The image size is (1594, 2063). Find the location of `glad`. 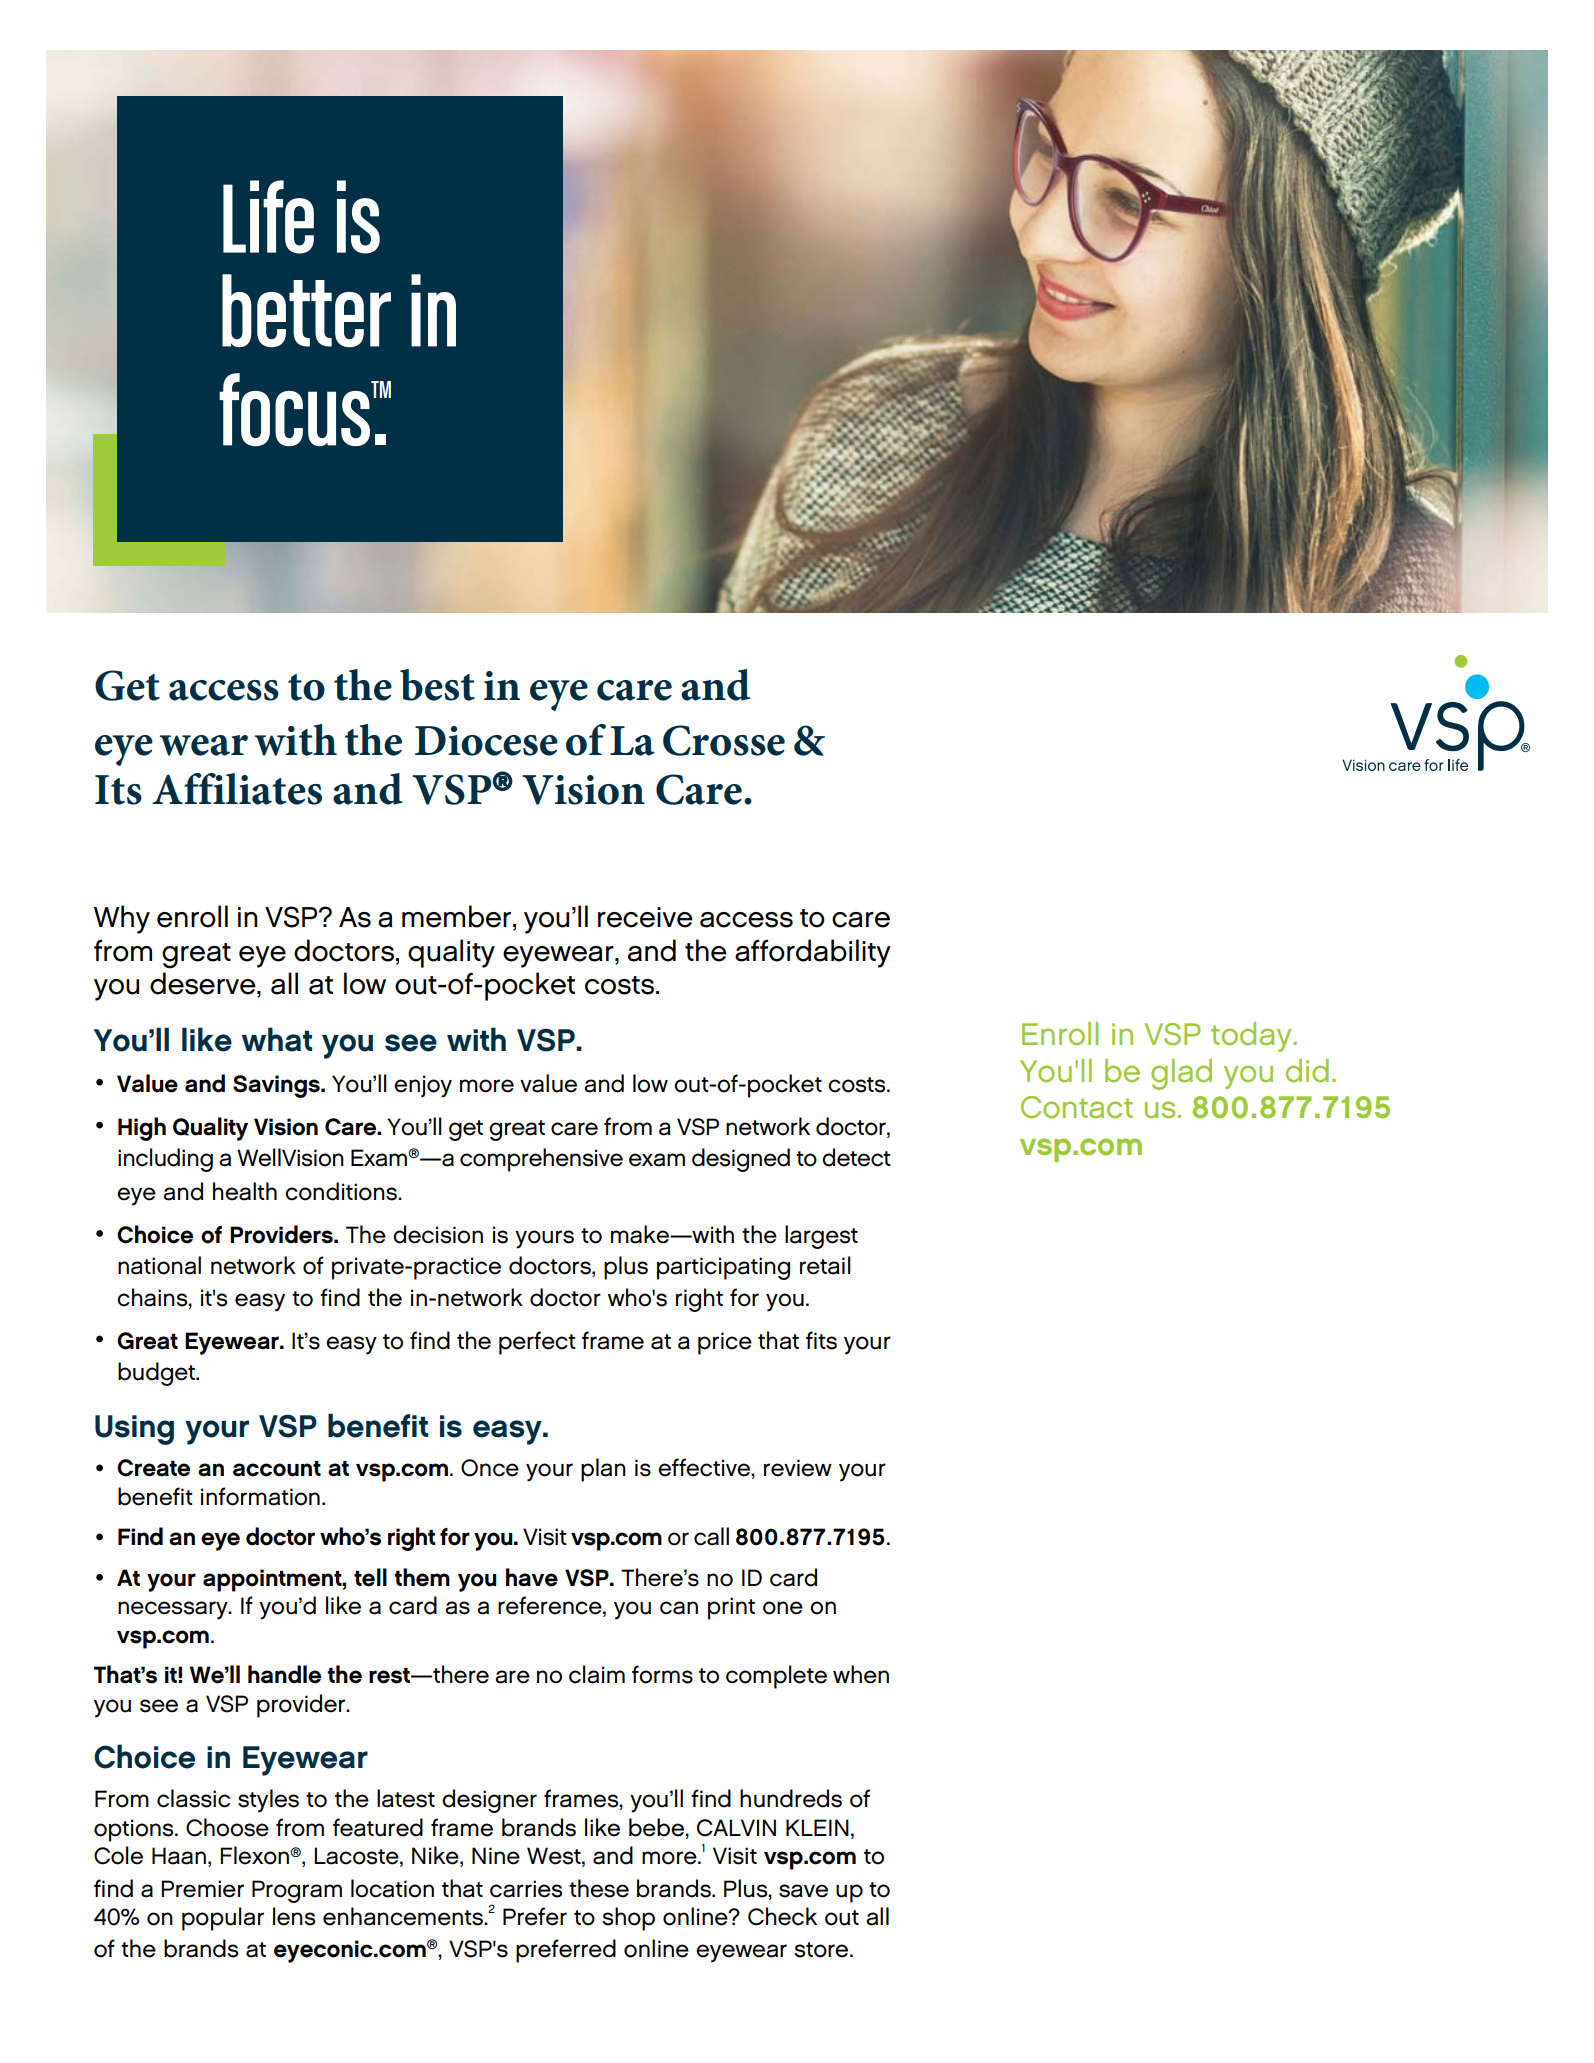

glad is located at coordinates (1181, 1074).
